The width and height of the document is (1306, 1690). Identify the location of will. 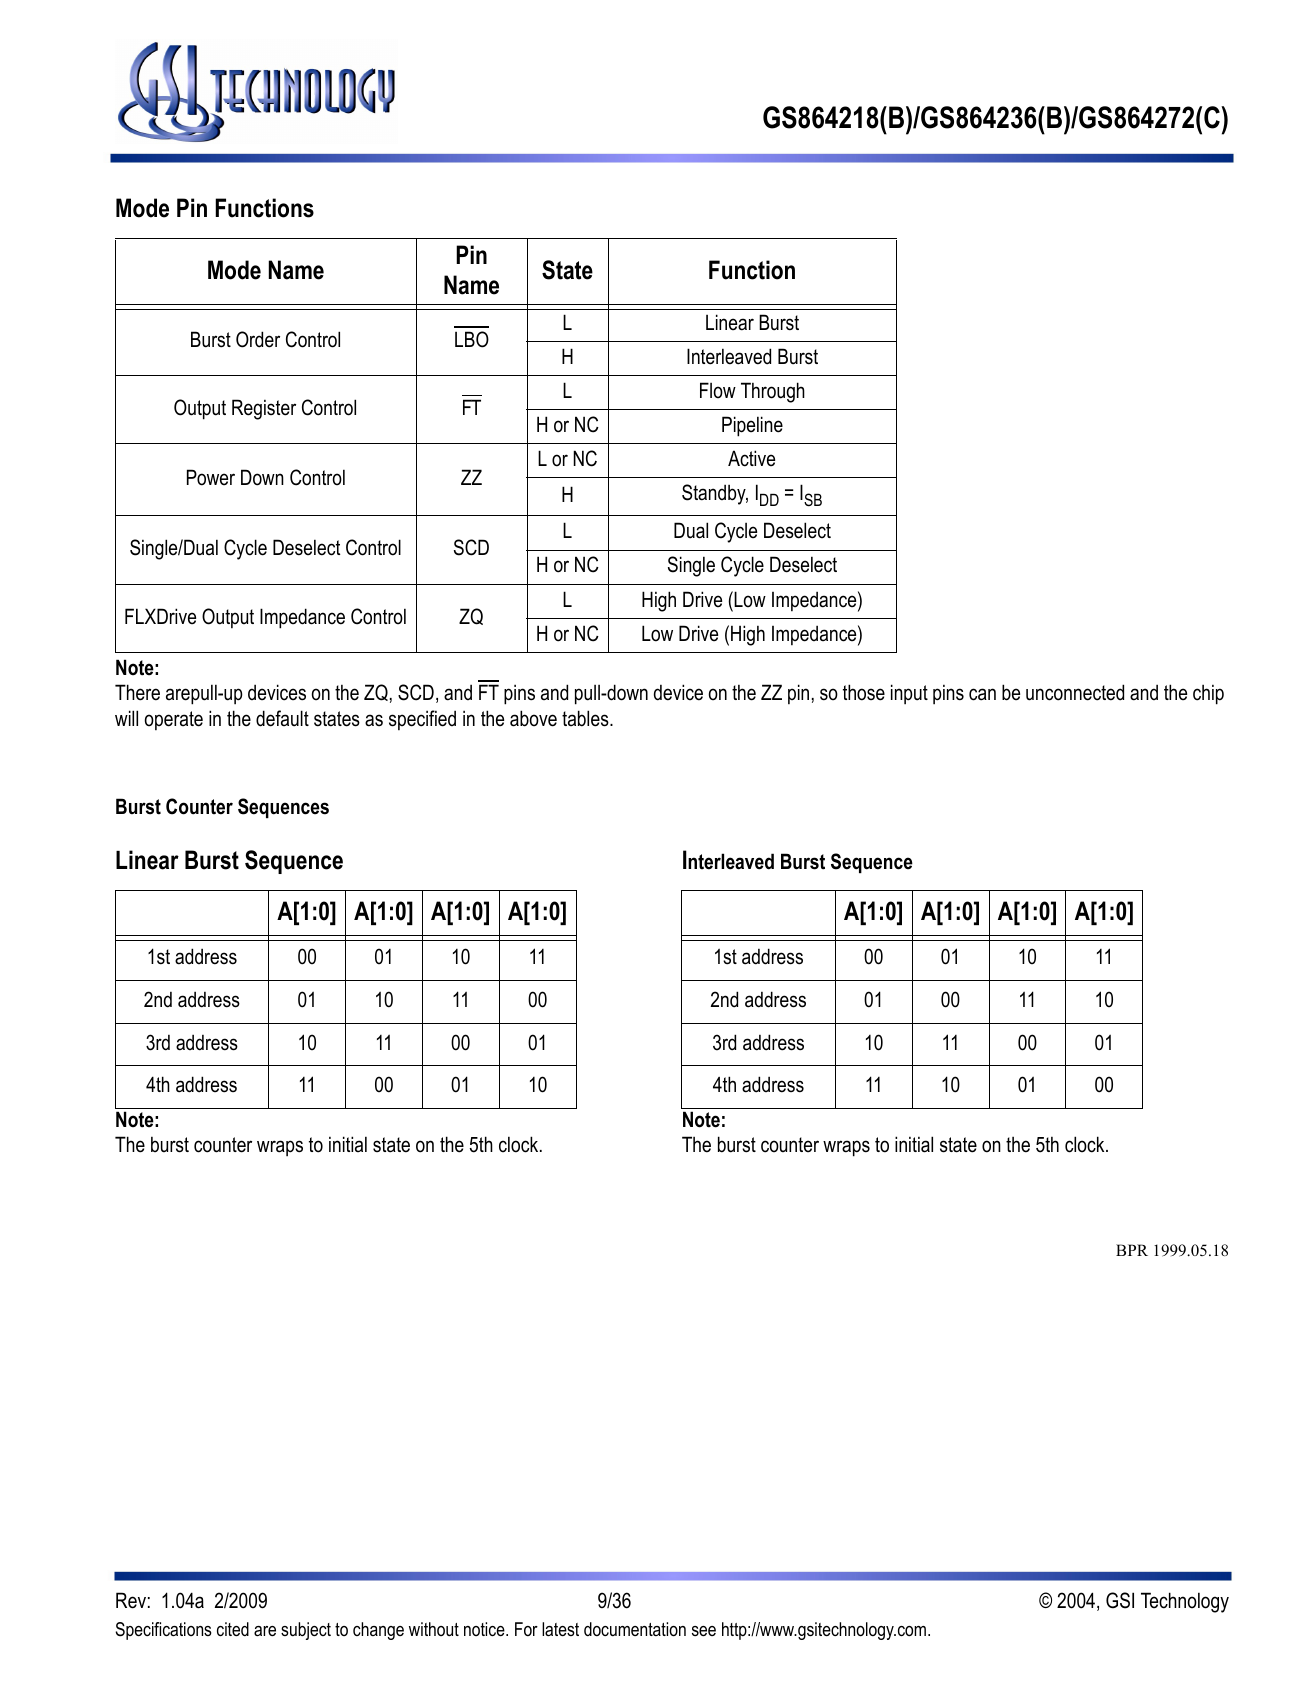
(126, 718).
